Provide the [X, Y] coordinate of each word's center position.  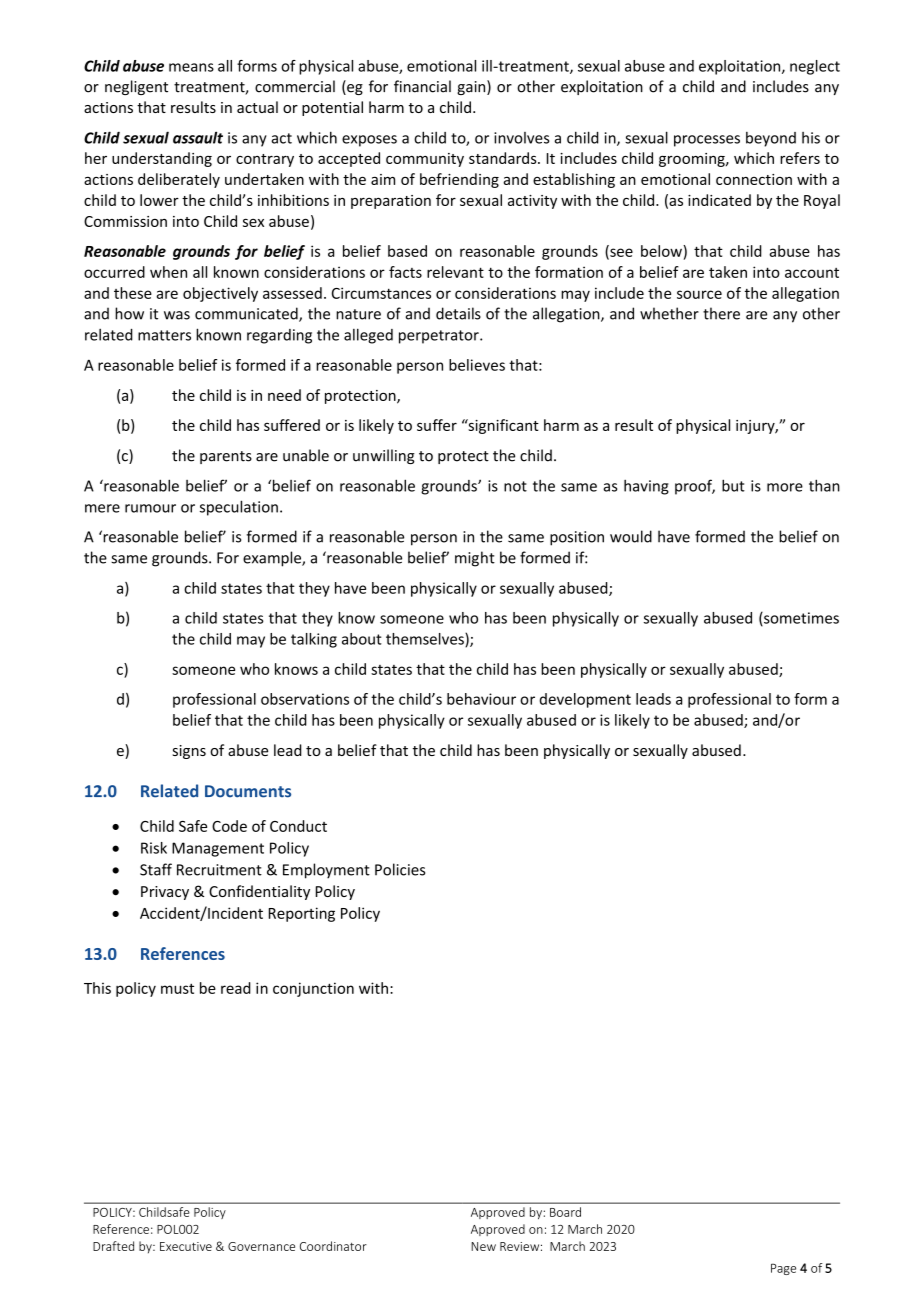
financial [422, 86]
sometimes [800, 619]
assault [198, 137]
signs [189, 752]
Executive [186, 1246]
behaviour [481, 699]
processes [707, 141]
